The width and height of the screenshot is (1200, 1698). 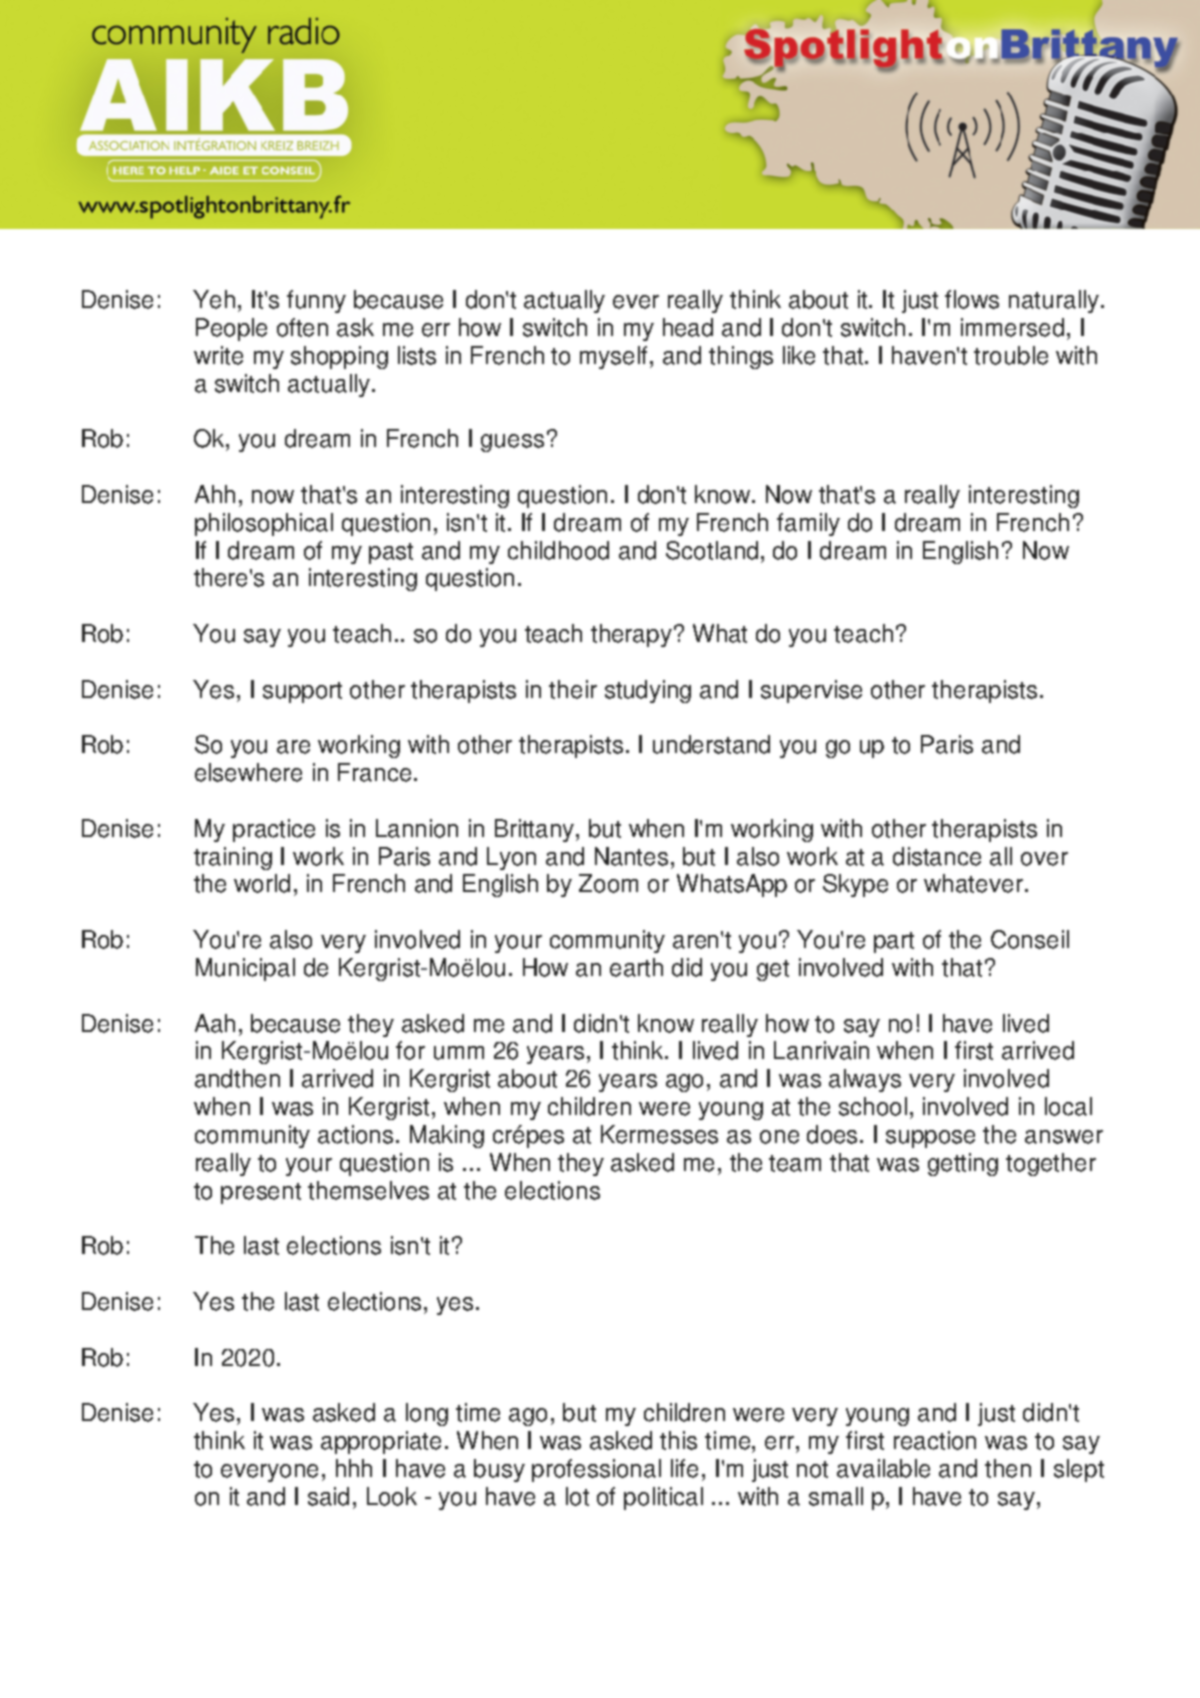 What do you see at coordinates (684, 1468) in the screenshot?
I see `life` at bounding box center [684, 1468].
